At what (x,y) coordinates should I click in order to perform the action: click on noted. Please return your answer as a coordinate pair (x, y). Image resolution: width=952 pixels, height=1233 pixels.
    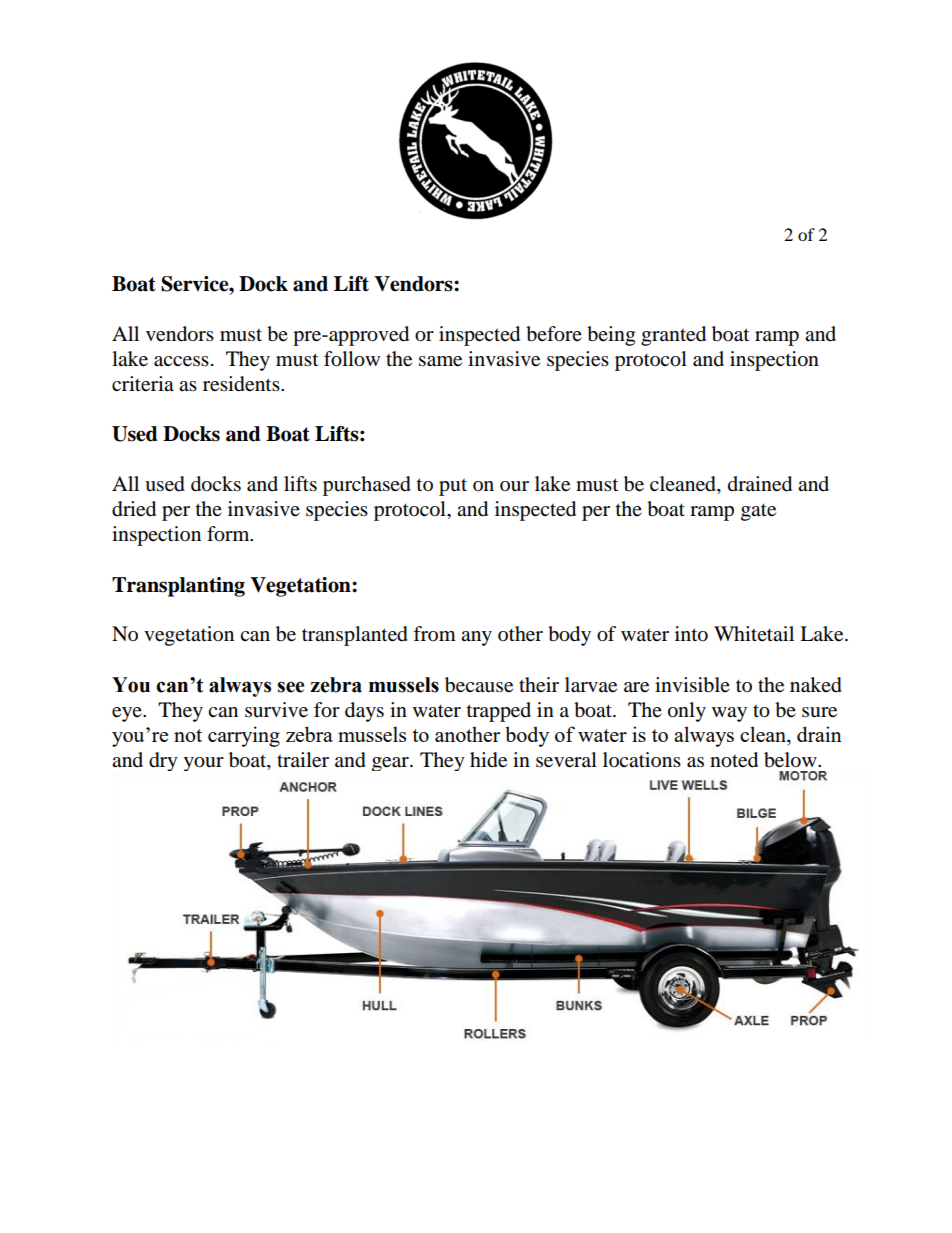
    Looking at the image, I should click on (734, 760).
